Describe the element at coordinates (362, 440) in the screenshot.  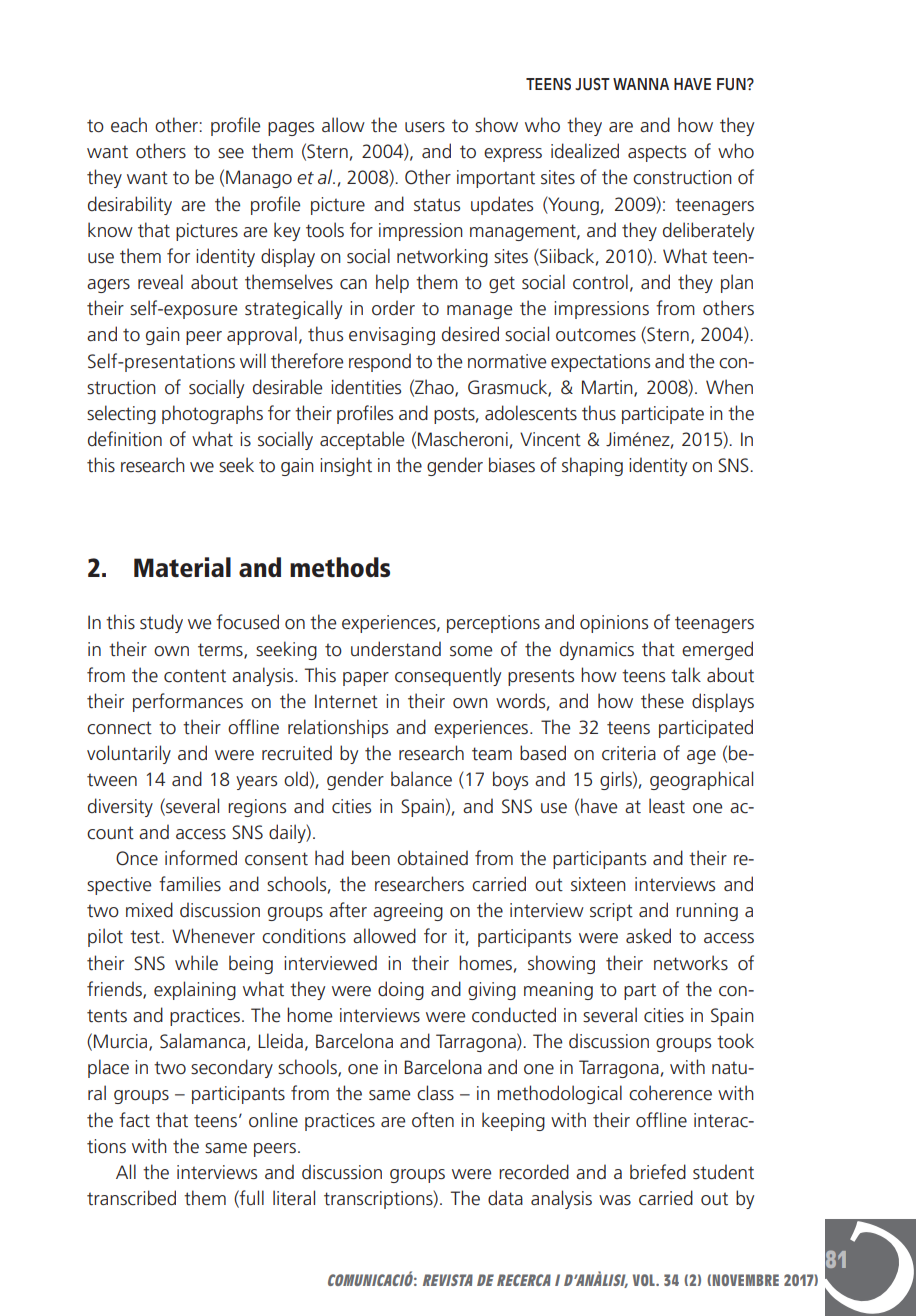
I see `acceptable` at that location.
